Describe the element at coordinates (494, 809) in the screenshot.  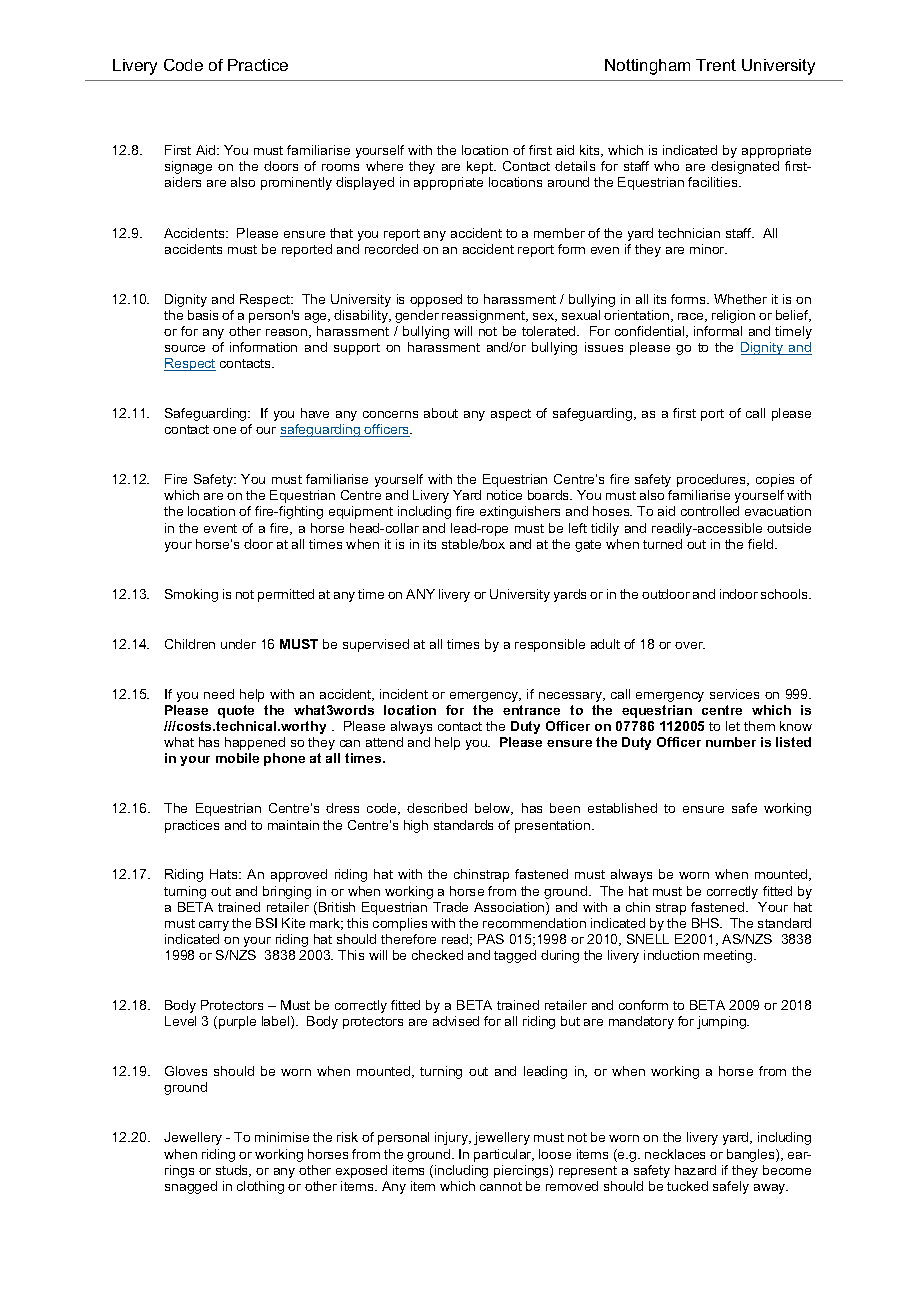
I see `below` at that location.
